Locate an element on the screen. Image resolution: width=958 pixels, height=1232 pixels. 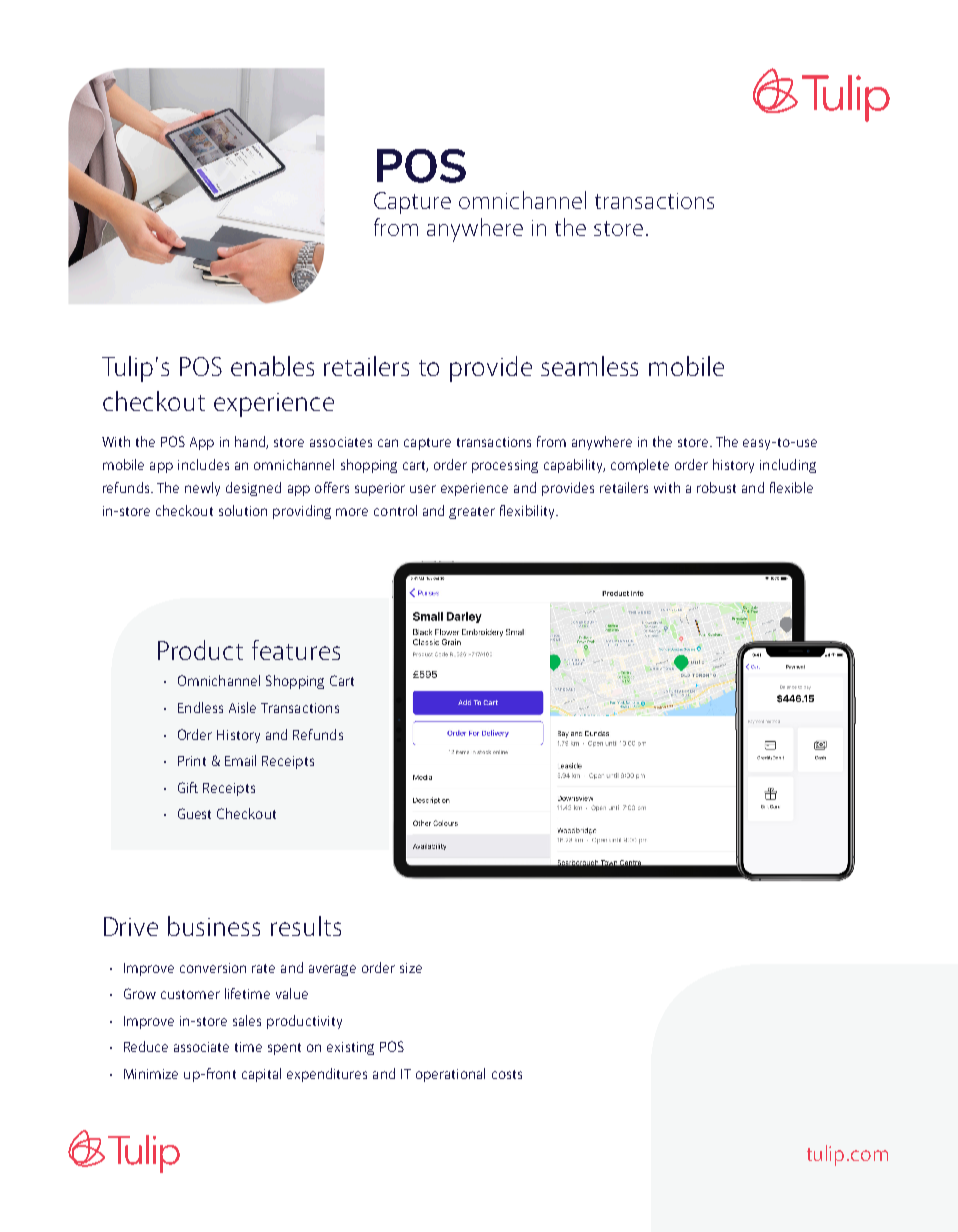
enables is located at coordinates (272, 366).
